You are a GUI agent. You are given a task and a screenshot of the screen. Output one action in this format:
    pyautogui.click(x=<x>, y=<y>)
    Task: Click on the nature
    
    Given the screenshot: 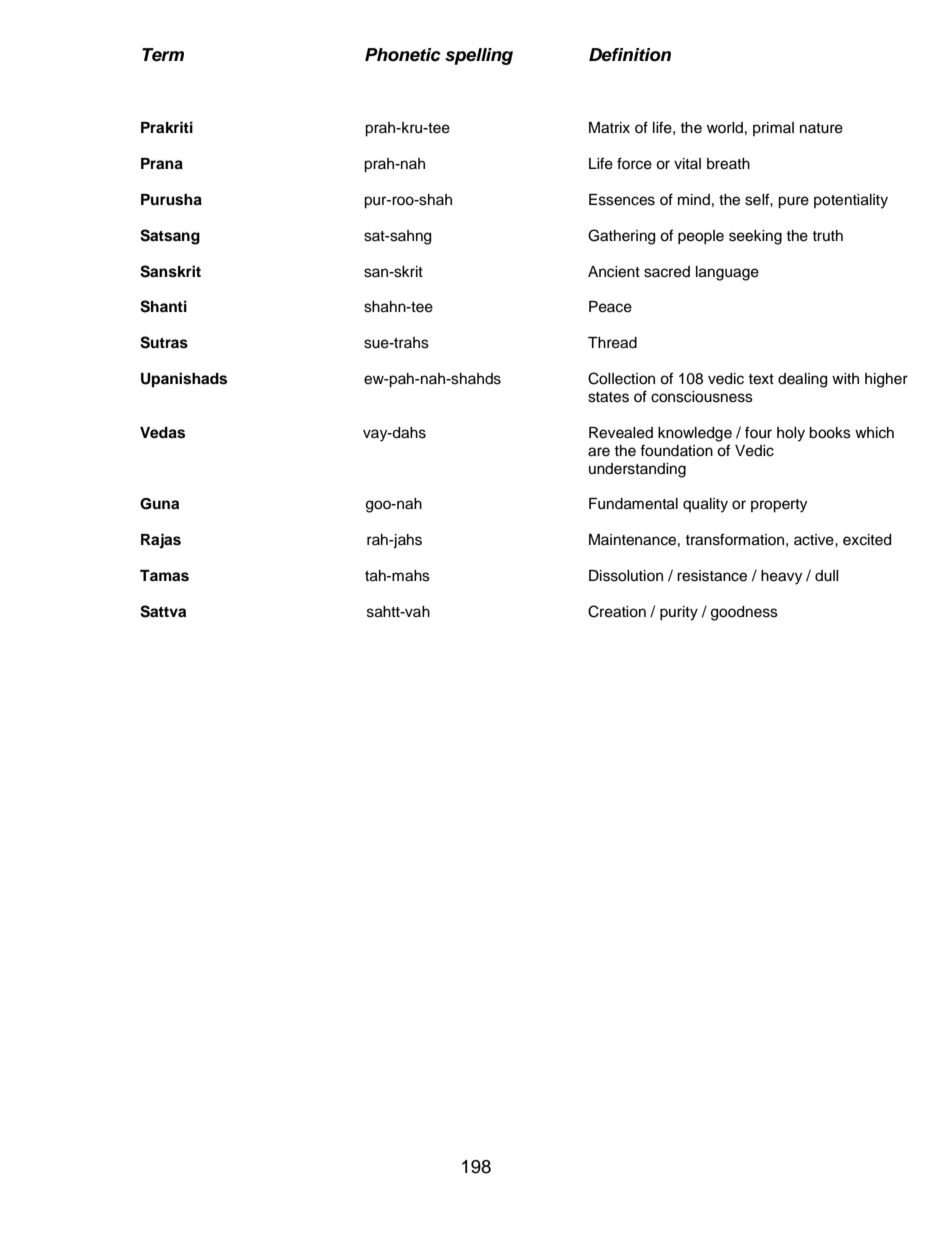 What is the action you would take?
    pyautogui.click(x=821, y=128)
